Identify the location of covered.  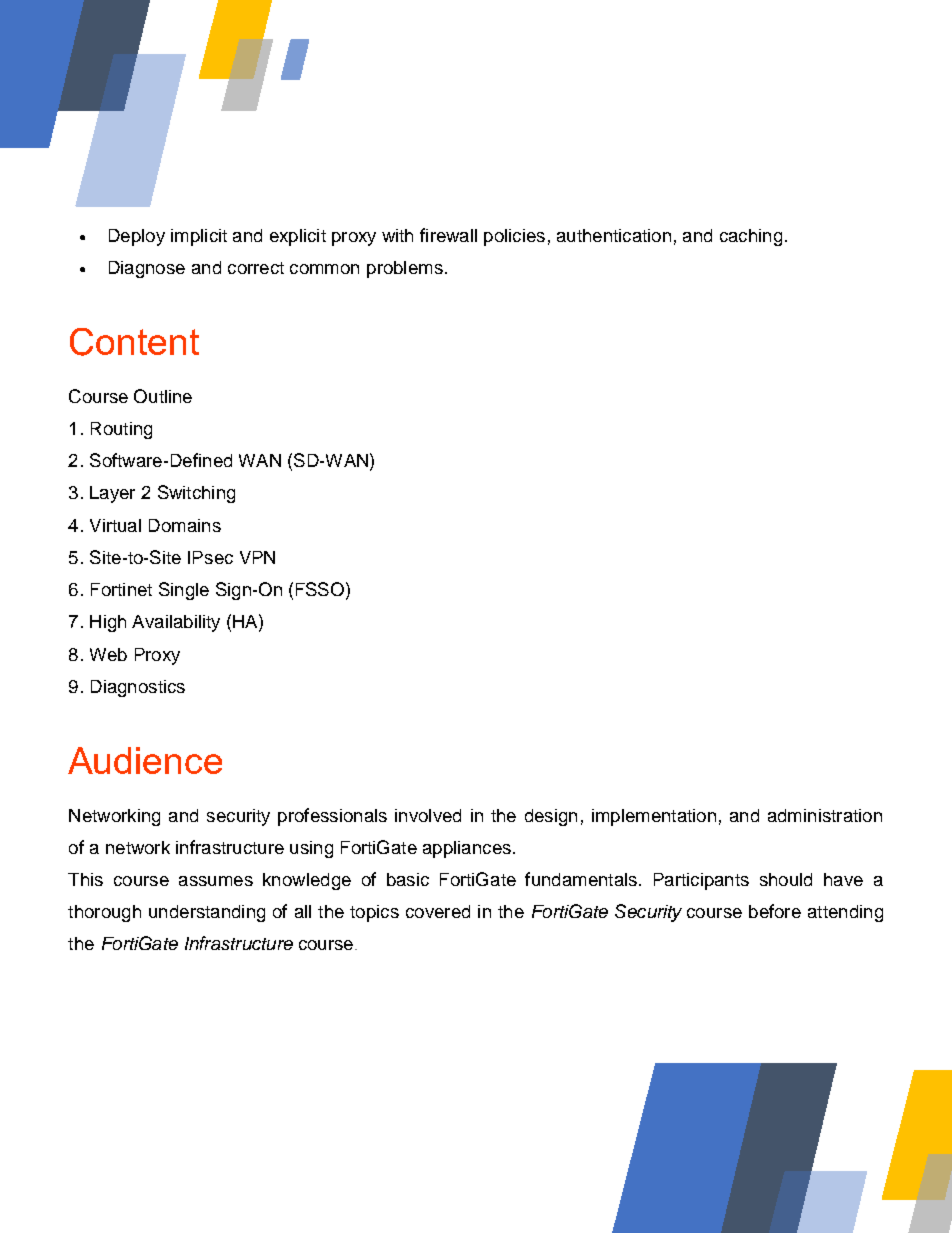
(438, 911).
